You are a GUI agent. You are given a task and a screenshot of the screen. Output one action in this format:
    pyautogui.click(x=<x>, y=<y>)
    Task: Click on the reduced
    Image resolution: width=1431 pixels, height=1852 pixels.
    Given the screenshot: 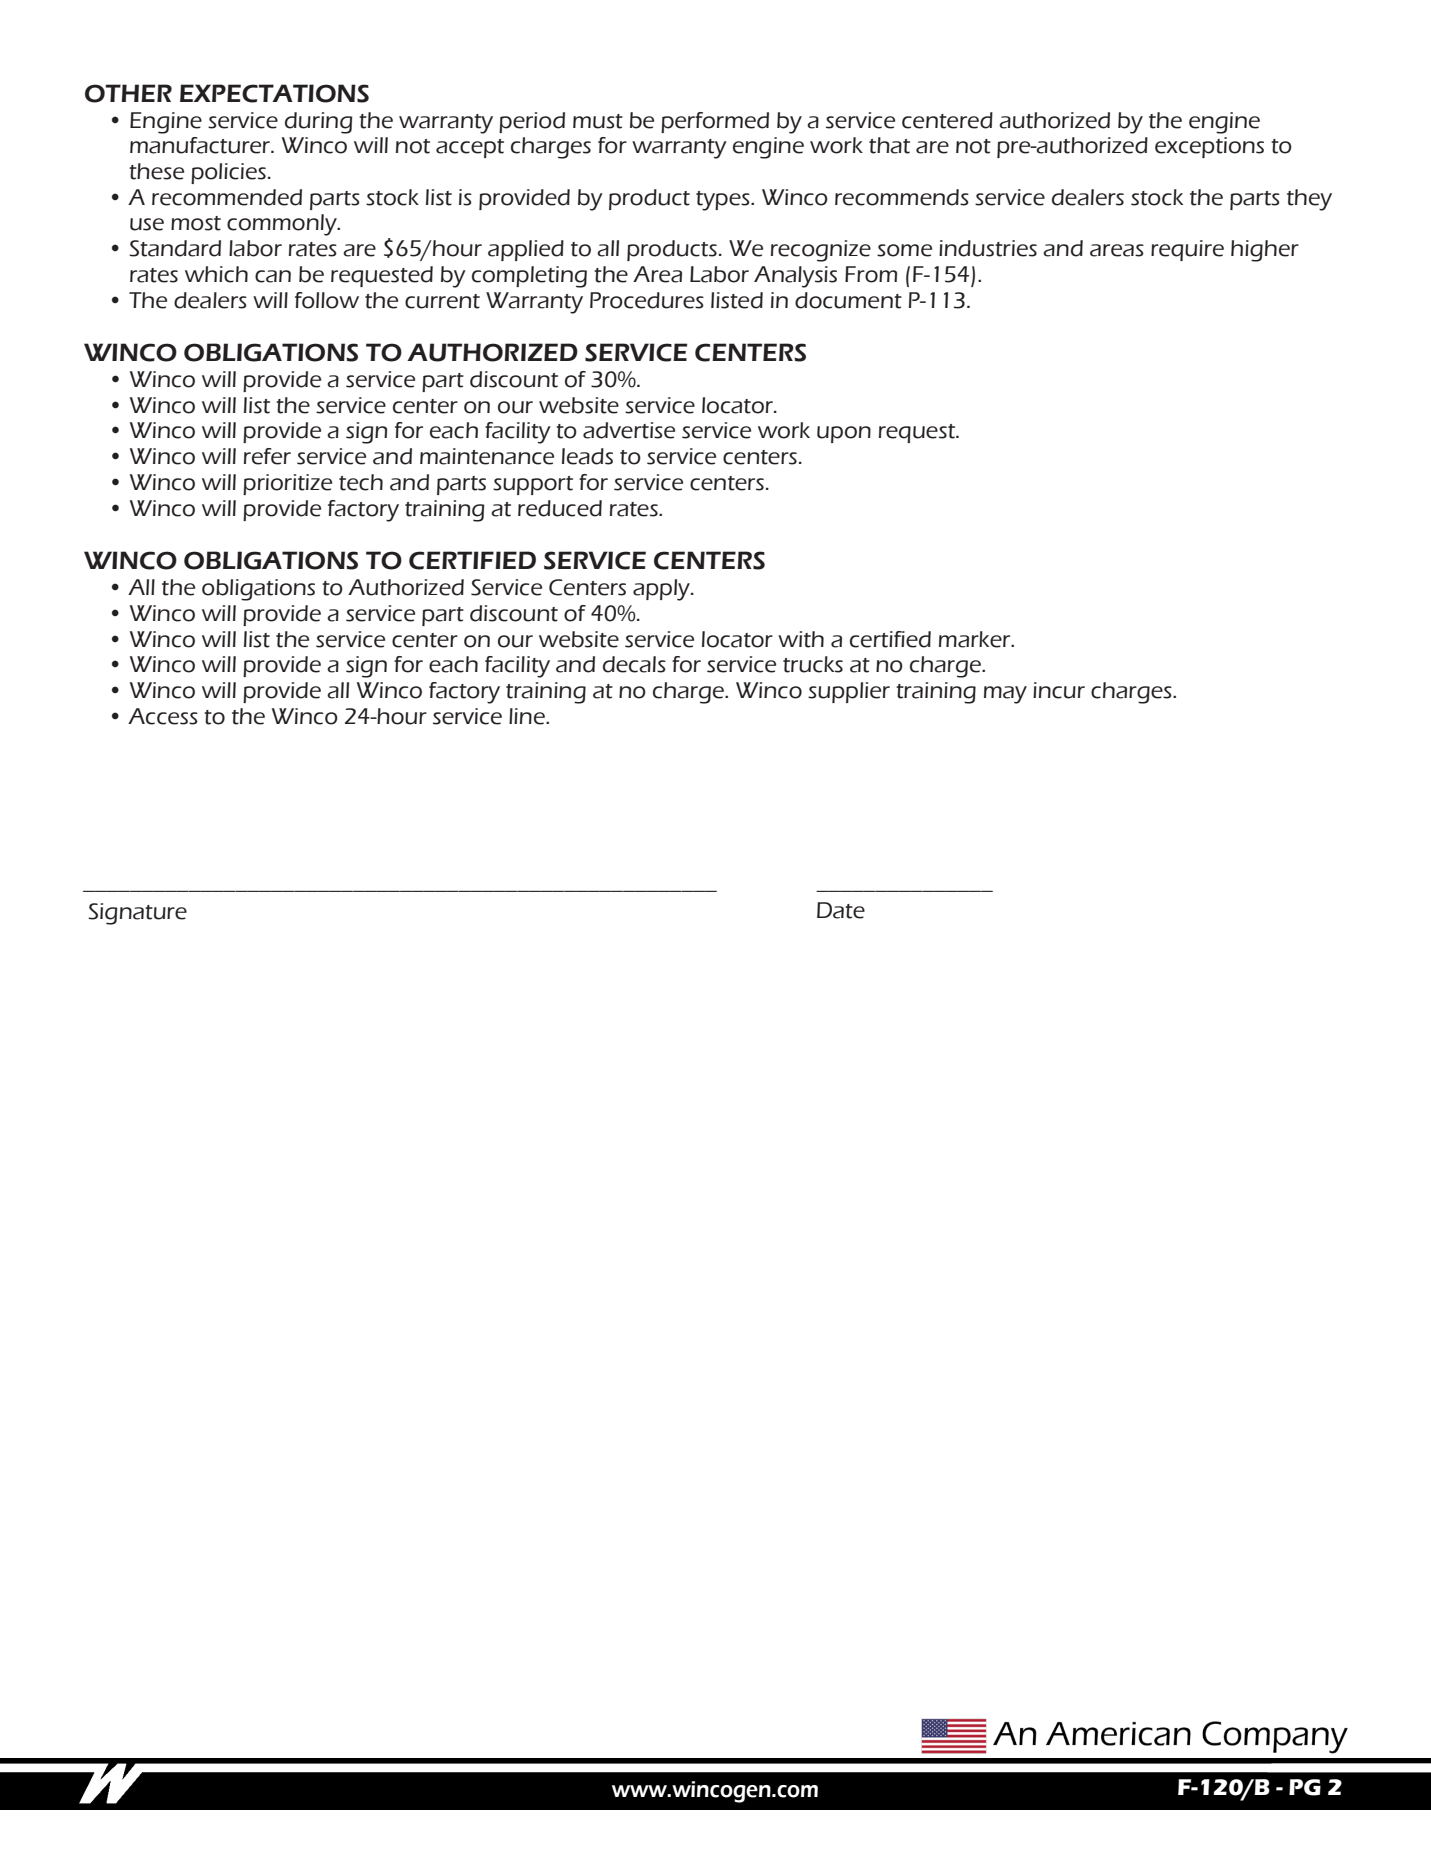 What is the action you would take?
    pyautogui.click(x=560, y=508)
